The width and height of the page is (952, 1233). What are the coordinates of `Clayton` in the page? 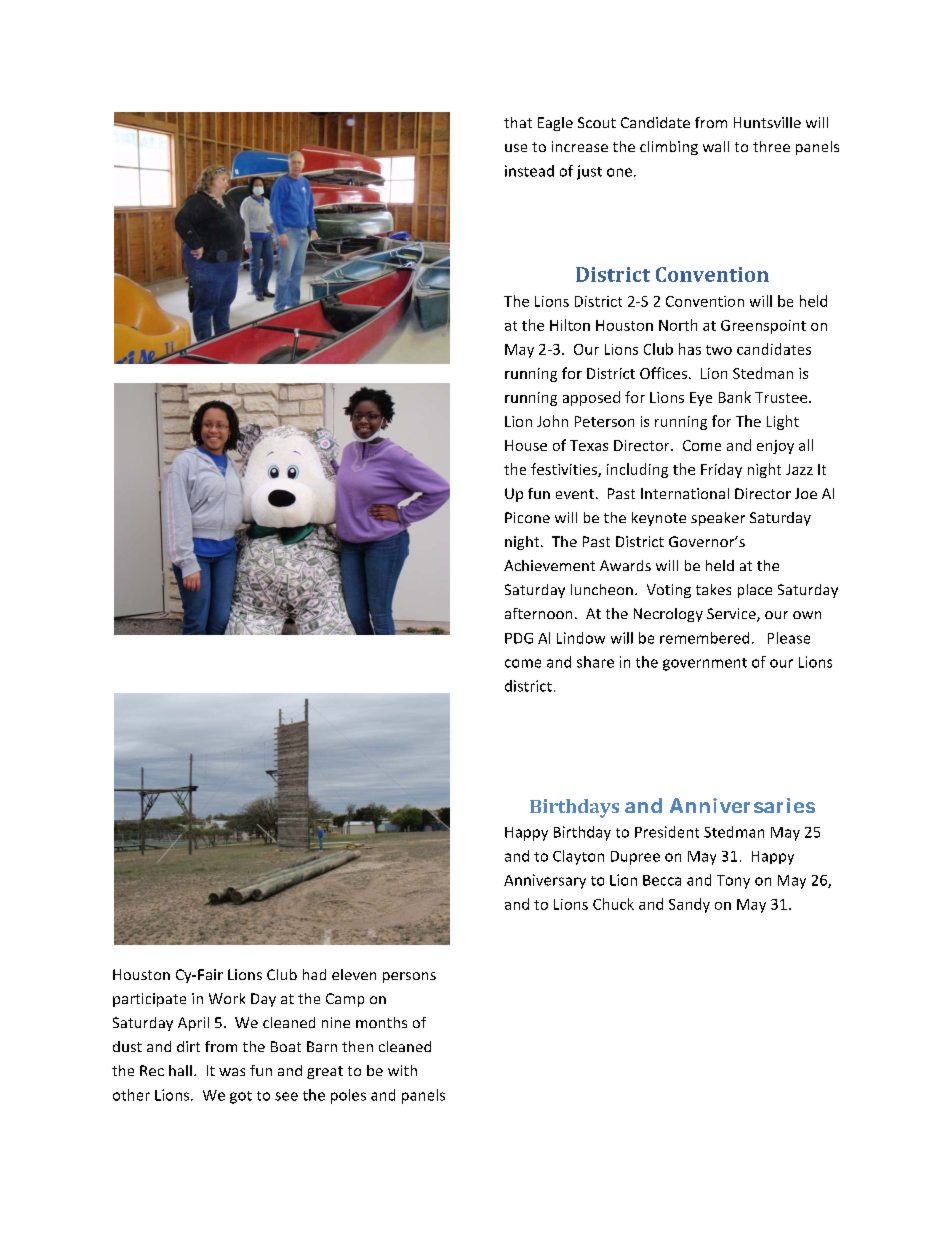 It's located at (578, 857).
